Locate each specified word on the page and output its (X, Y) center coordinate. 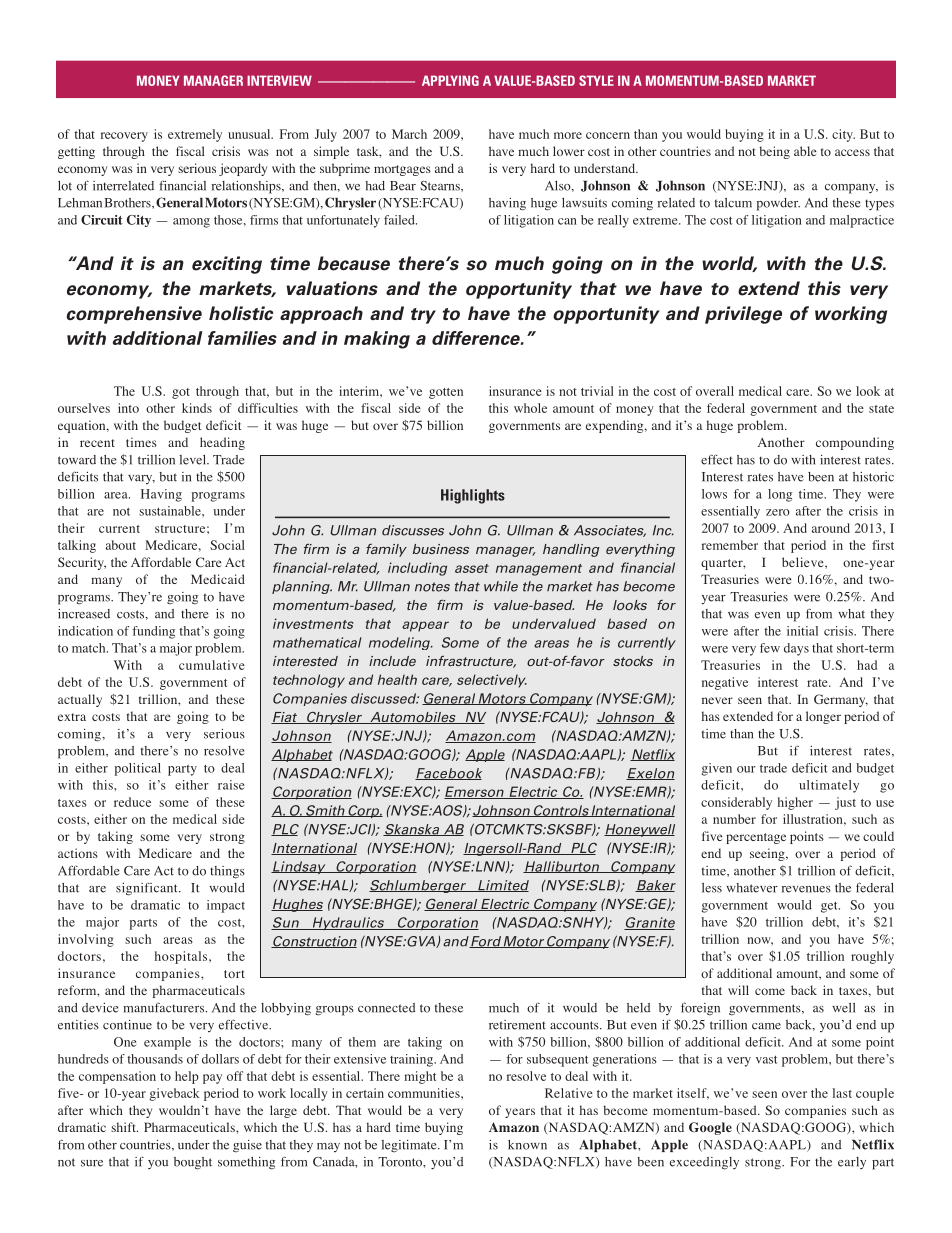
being (775, 152)
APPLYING (450, 80)
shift (124, 1127)
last (842, 1093)
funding (153, 632)
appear (425, 626)
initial (802, 631)
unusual (250, 134)
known (527, 1145)
